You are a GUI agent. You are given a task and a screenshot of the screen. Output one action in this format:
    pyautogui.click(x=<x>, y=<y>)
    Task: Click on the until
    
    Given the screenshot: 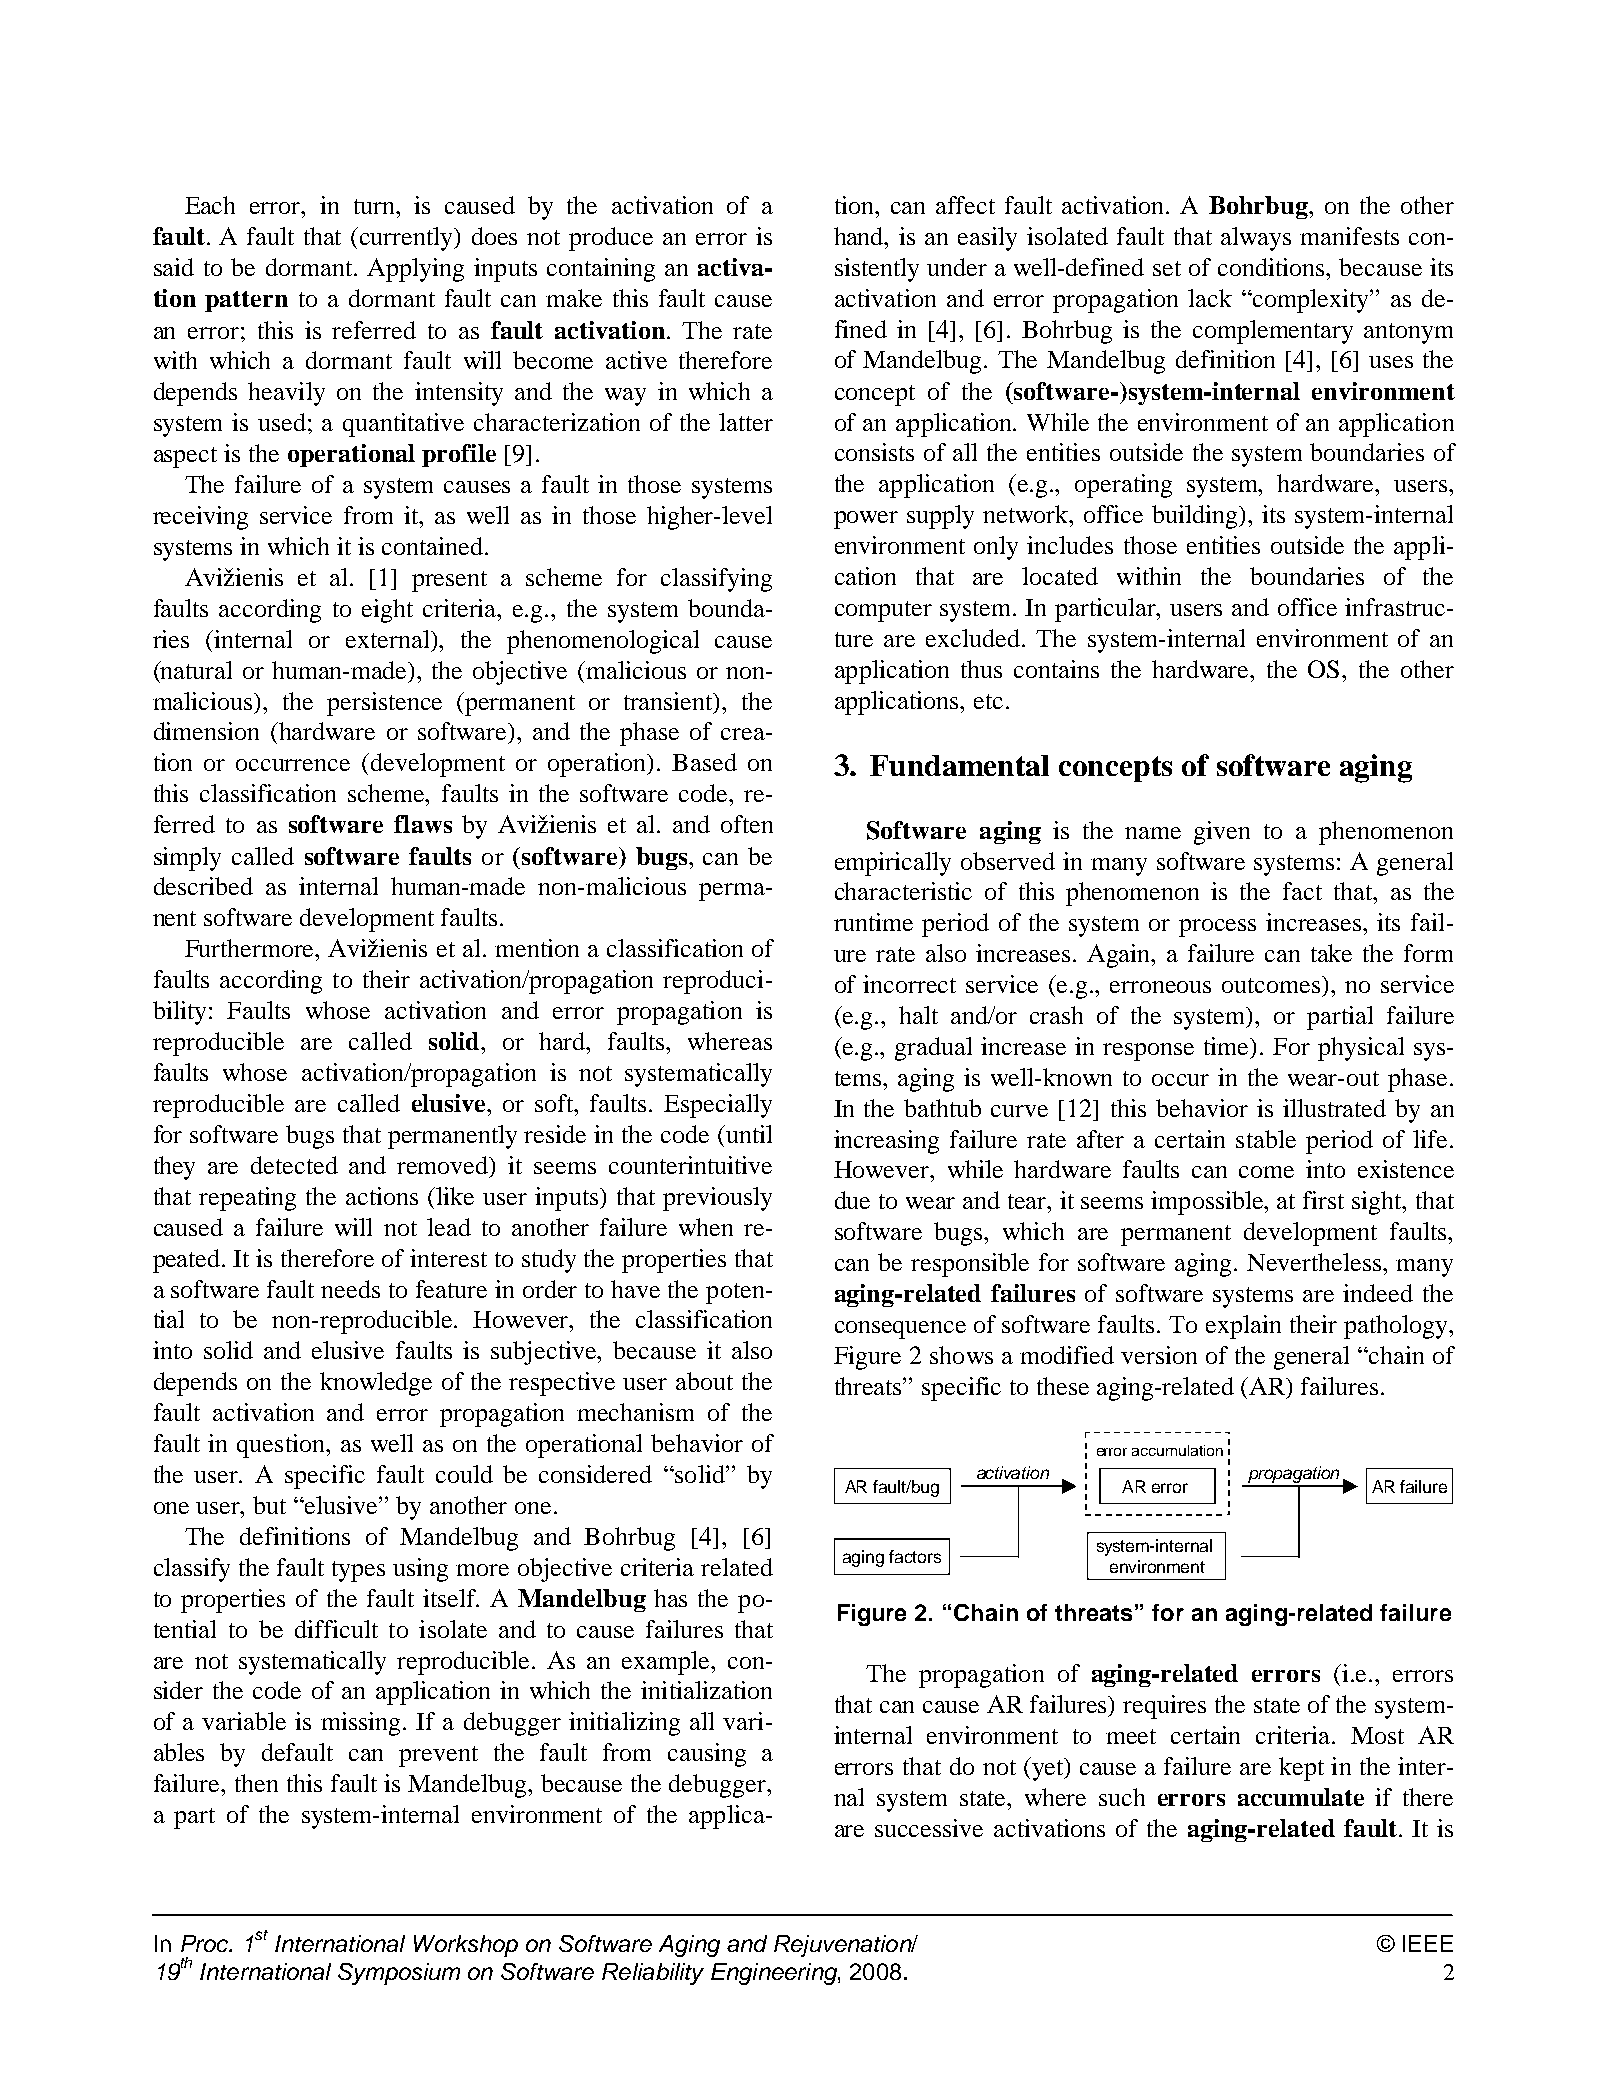 What is the action you would take?
    pyautogui.click(x=747, y=1134)
